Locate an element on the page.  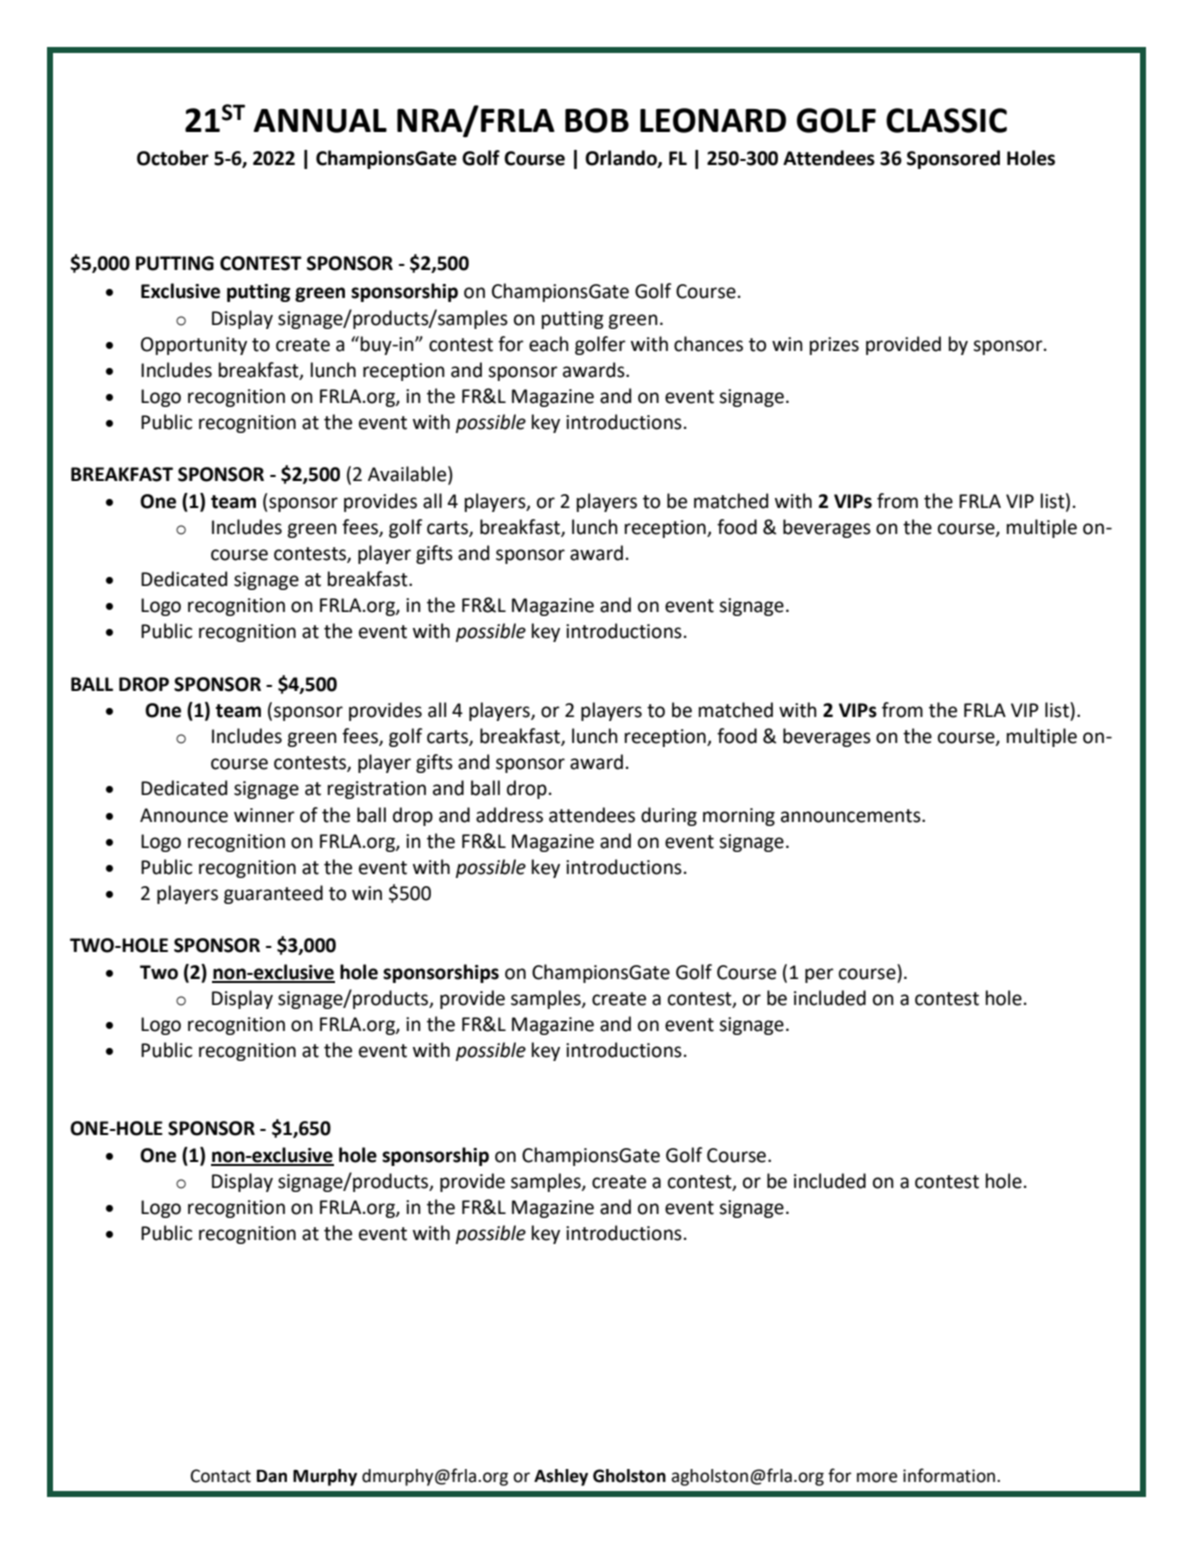
morning is located at coordinates (739, 817).
